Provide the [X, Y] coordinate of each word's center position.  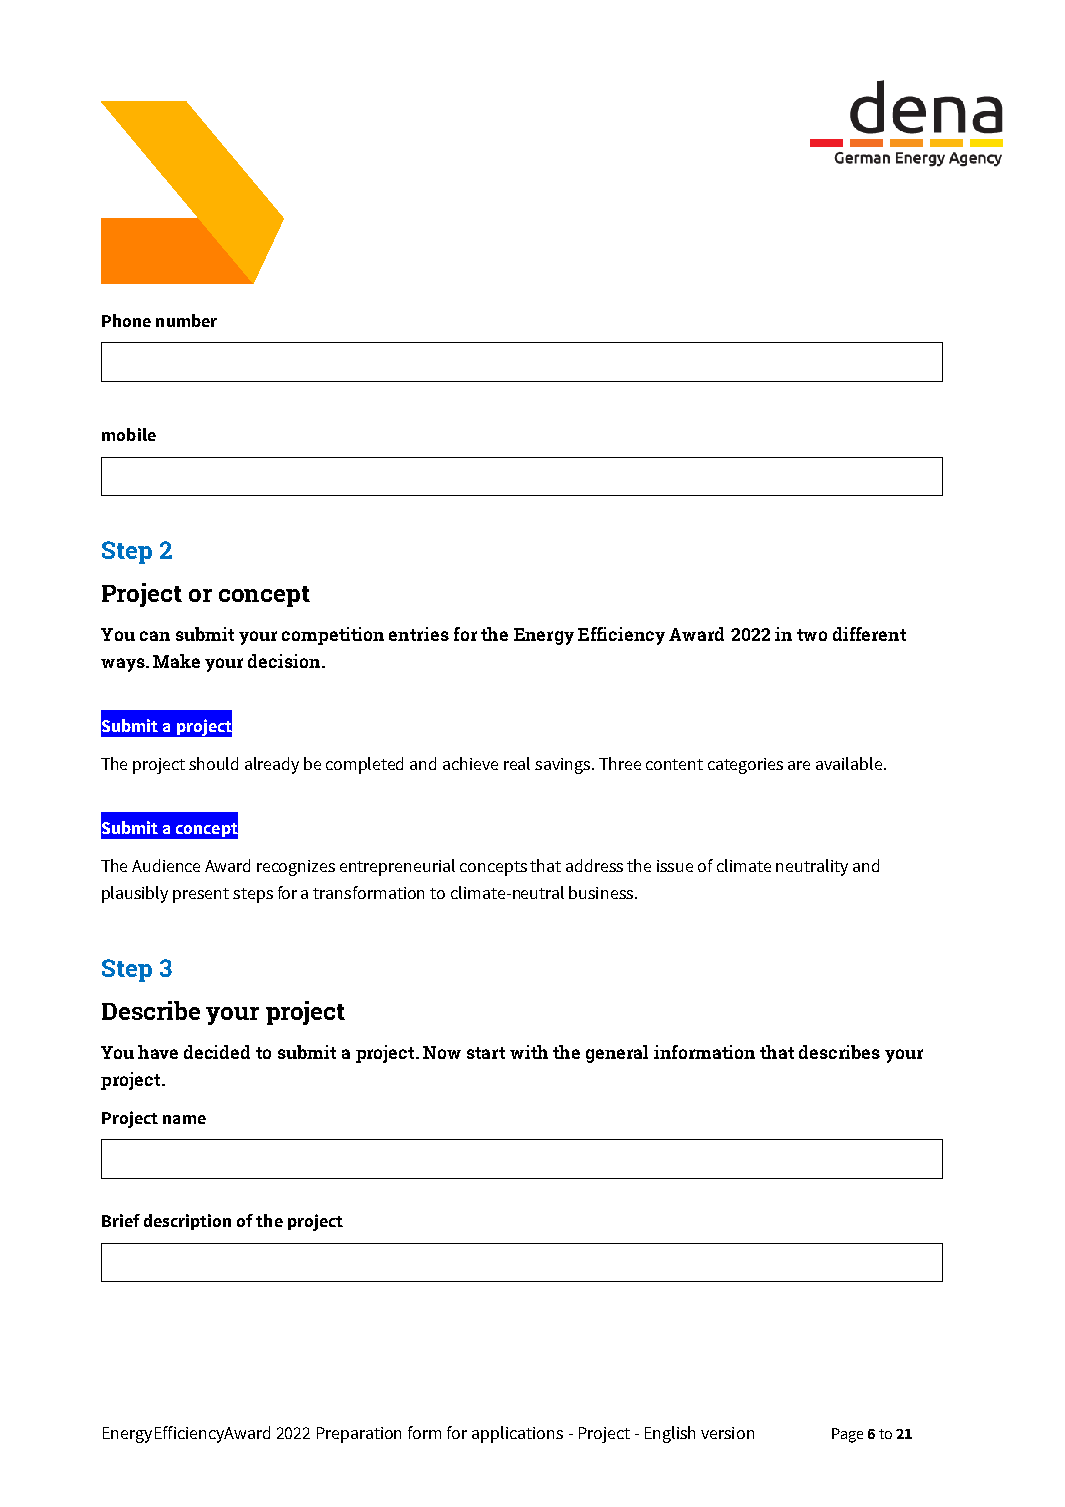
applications [517, 1434]
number [186, 320]
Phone [126, 320]
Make [176, 661]
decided [217, 1052]
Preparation [359, 1435]
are [799, 765]
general [617, 1054]
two [812, 635]
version [727, 1433]
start [486, 1053]
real [517, 763]
